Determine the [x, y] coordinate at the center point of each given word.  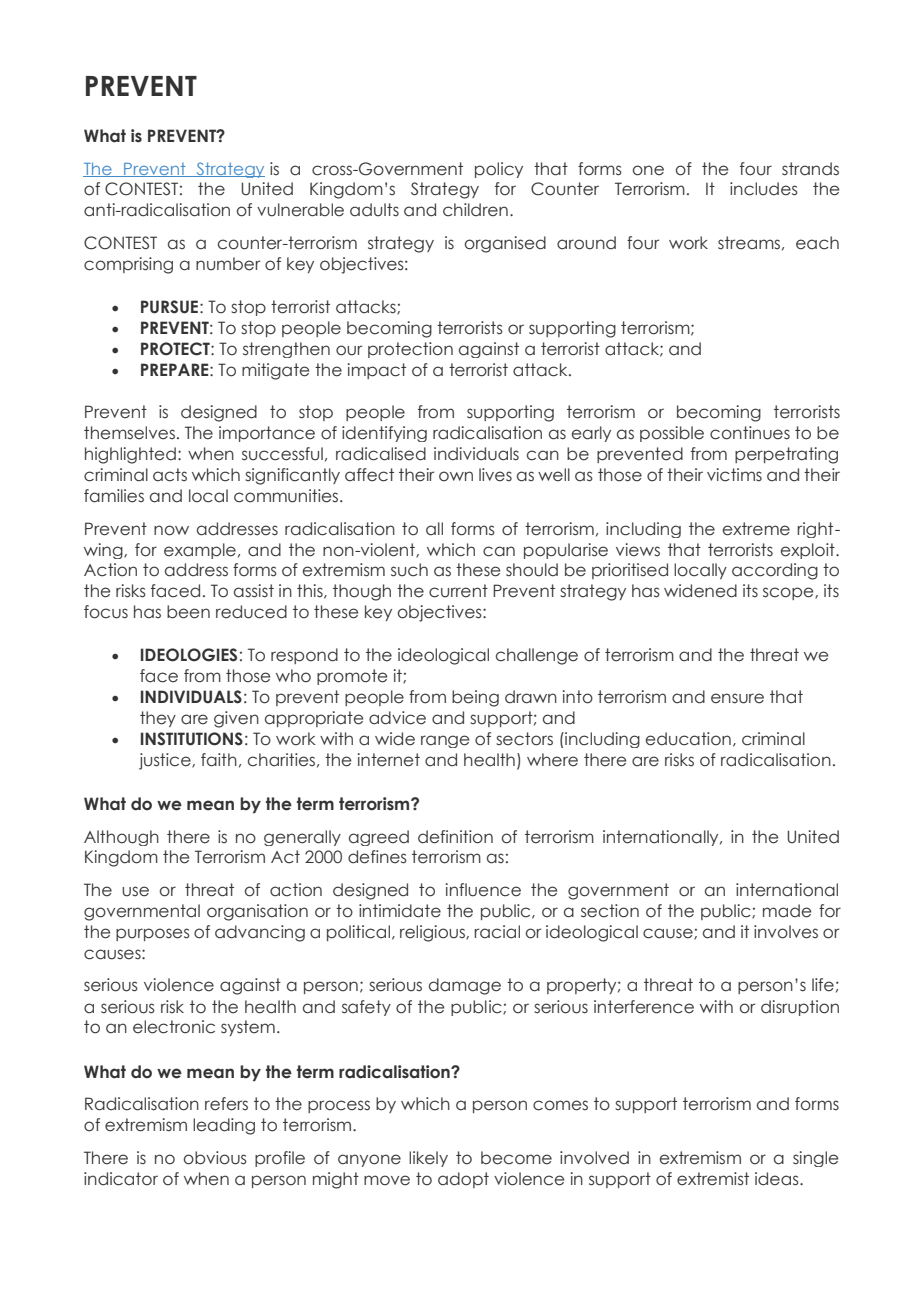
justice [166, 761]
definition [455, 837]
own [456, 476]
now [171, 530]
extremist [713, 1179]
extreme [756, 529]
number [228, 264]
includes [764, 189]
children [475, 210]
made [787, 911]
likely [428, 1159]
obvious [215, 1158]
